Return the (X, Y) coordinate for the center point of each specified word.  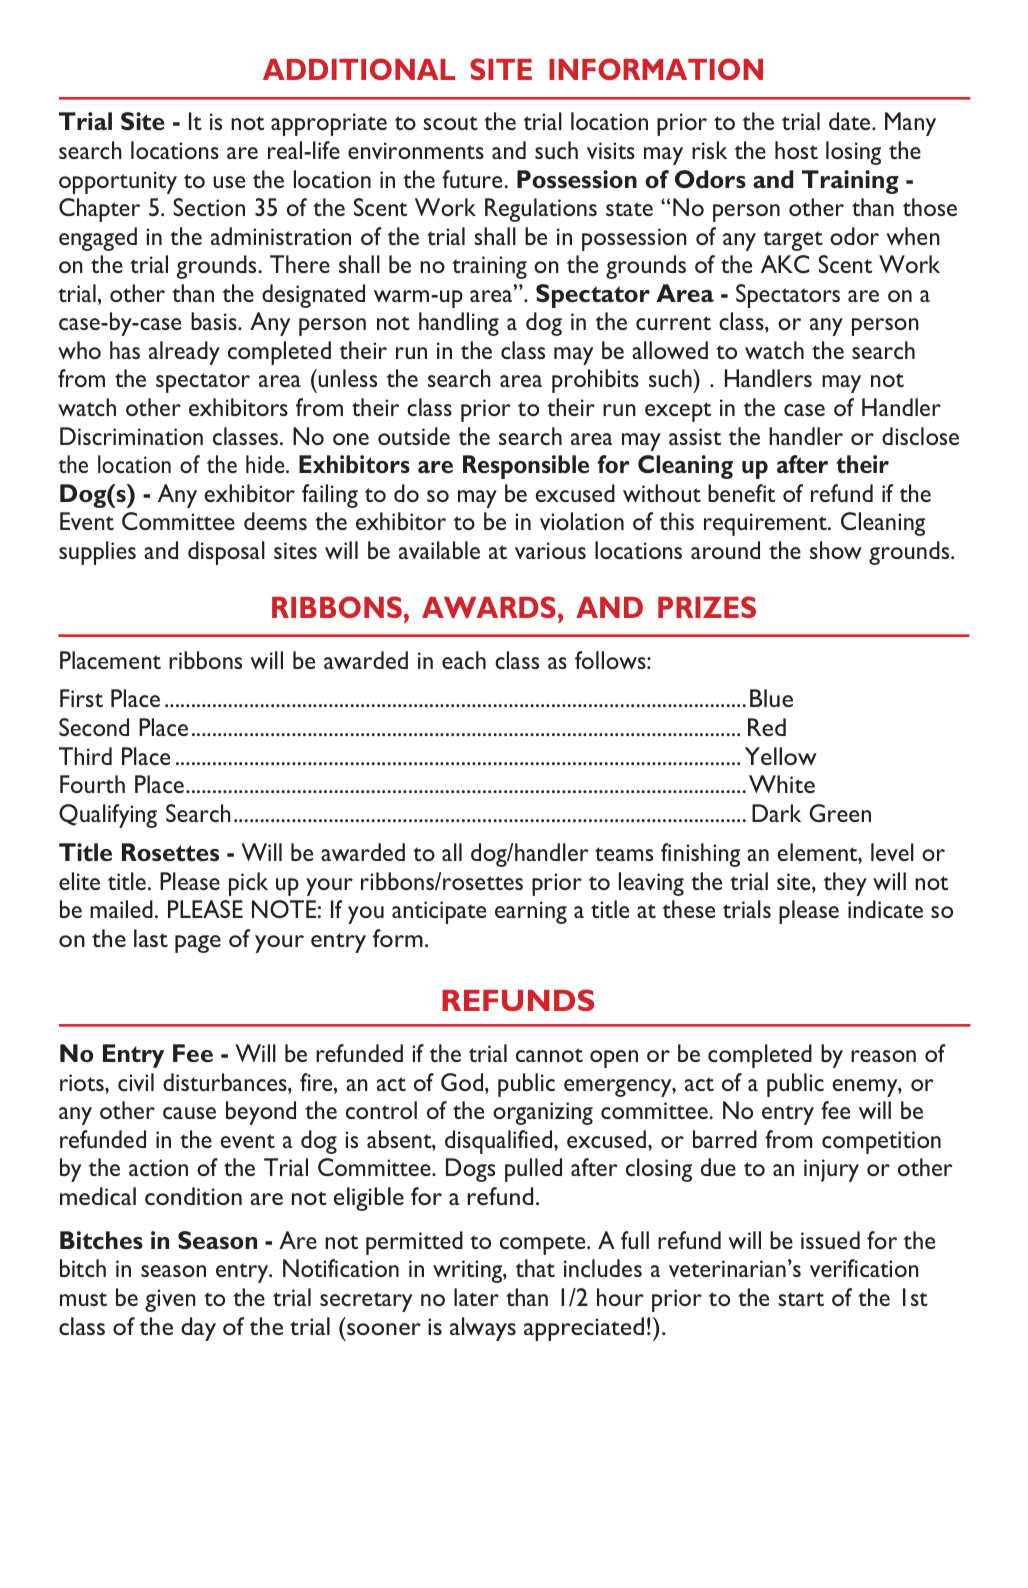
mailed (121, 909)
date (851, 121)
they (845, 884)
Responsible (526, 467)
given (170, 1300)
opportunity (118, 182)
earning (531, 912)
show (836, 550)
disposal (226, 553)
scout (450, 123)
